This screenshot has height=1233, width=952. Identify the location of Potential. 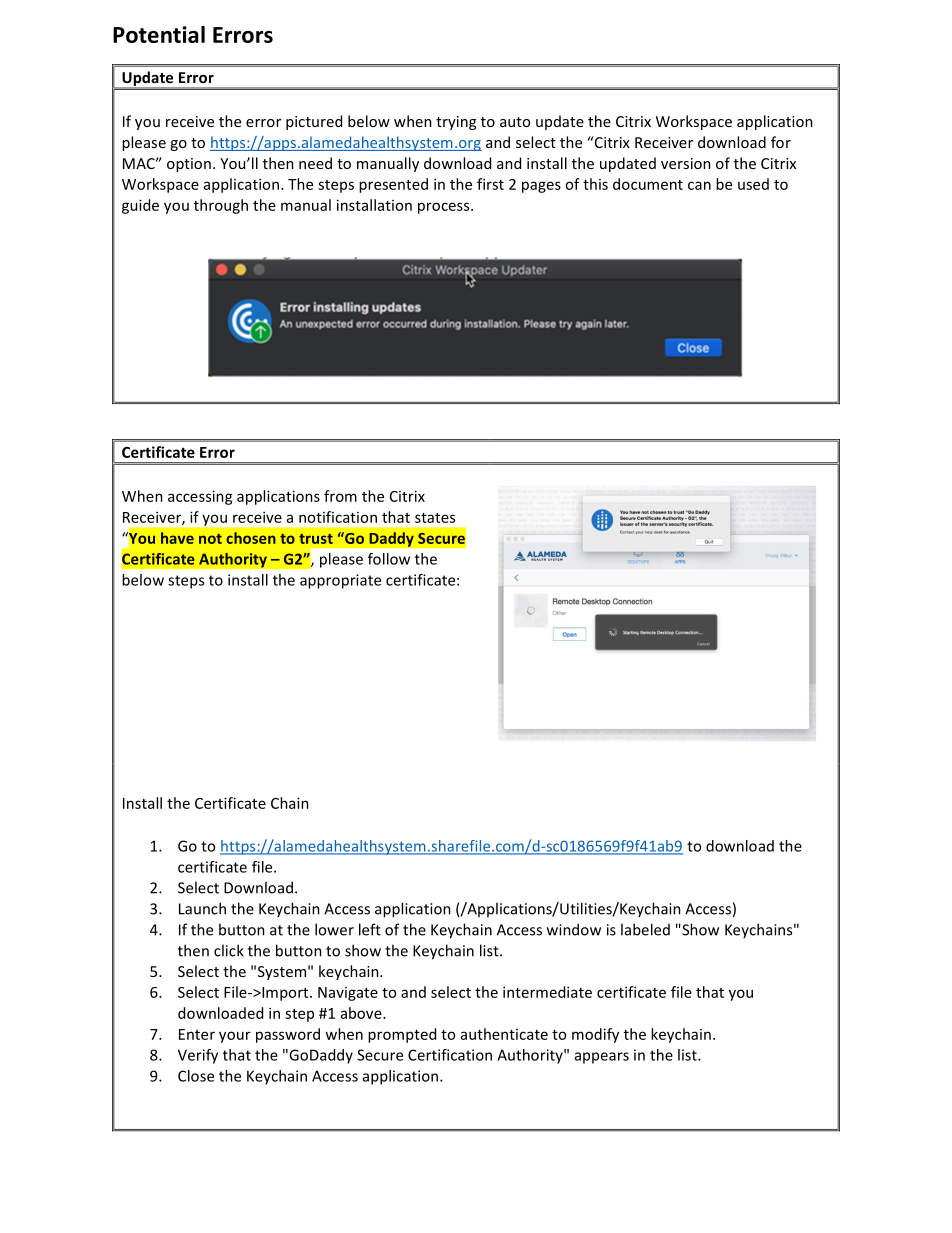
(159, 34).
